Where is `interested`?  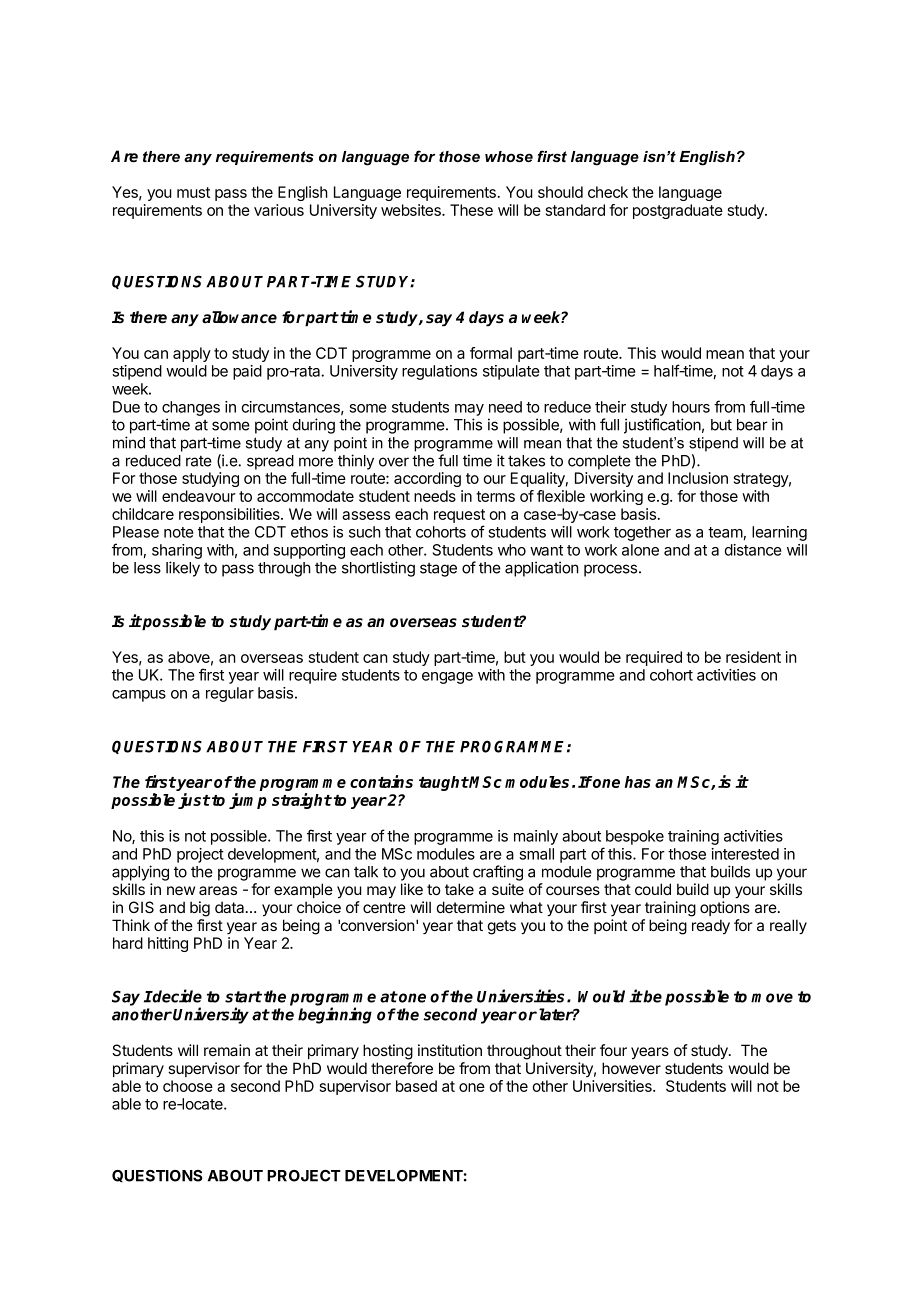
interested is located at coordinates (745, 854).
